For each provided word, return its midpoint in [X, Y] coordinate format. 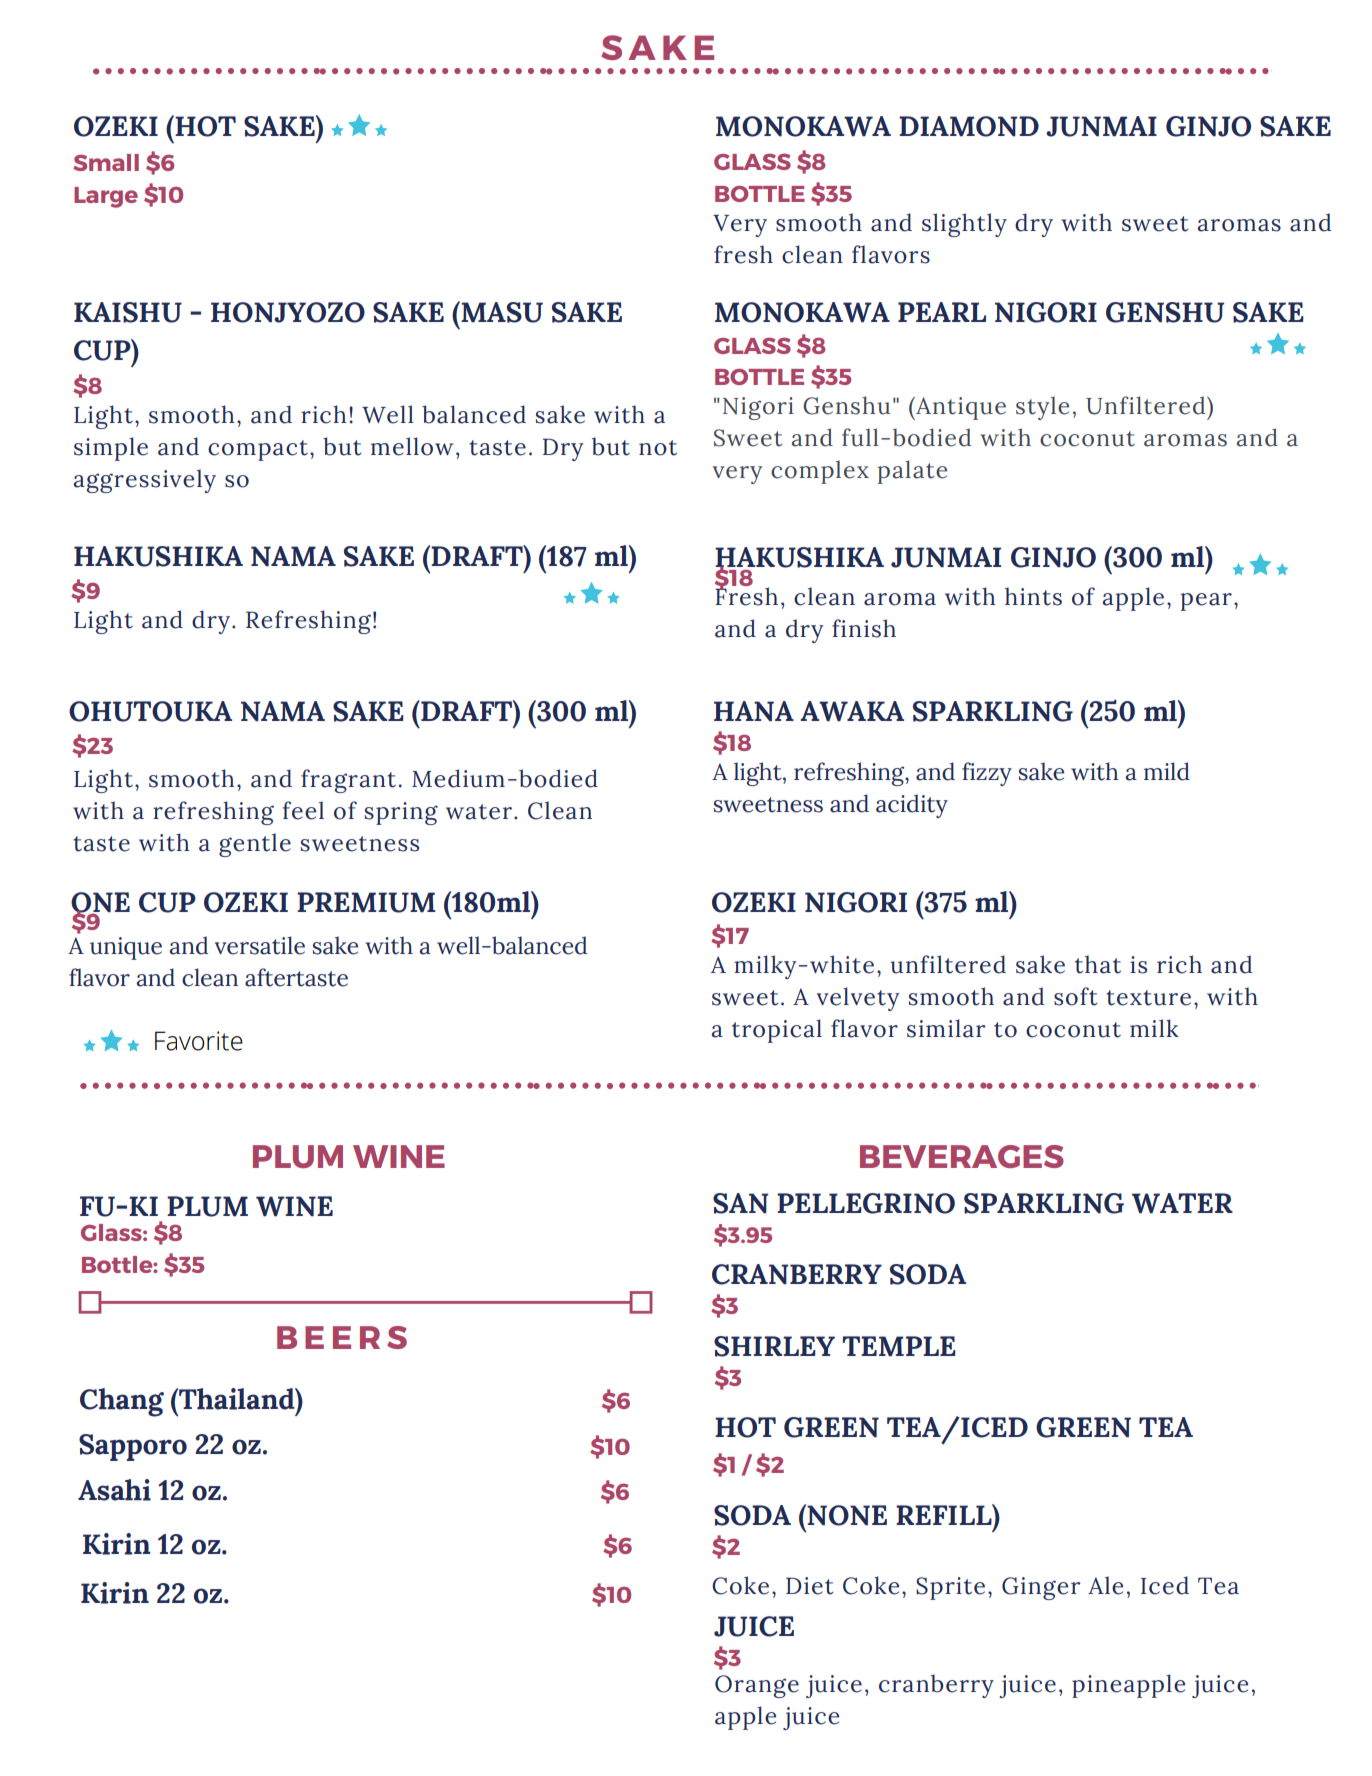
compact [258, 450]
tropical [777, 1031]
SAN [741, 1203]
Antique [960, 408]
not [658, 448]
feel [303, 810]
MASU [501, 312]
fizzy [987, 774]
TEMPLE [899, 1346]
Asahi [114, 1490]
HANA [754, 711]
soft [1076, 996]
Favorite [199, 1041]
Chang [122, 1402]
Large [106, 197]
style [1042, 408]
